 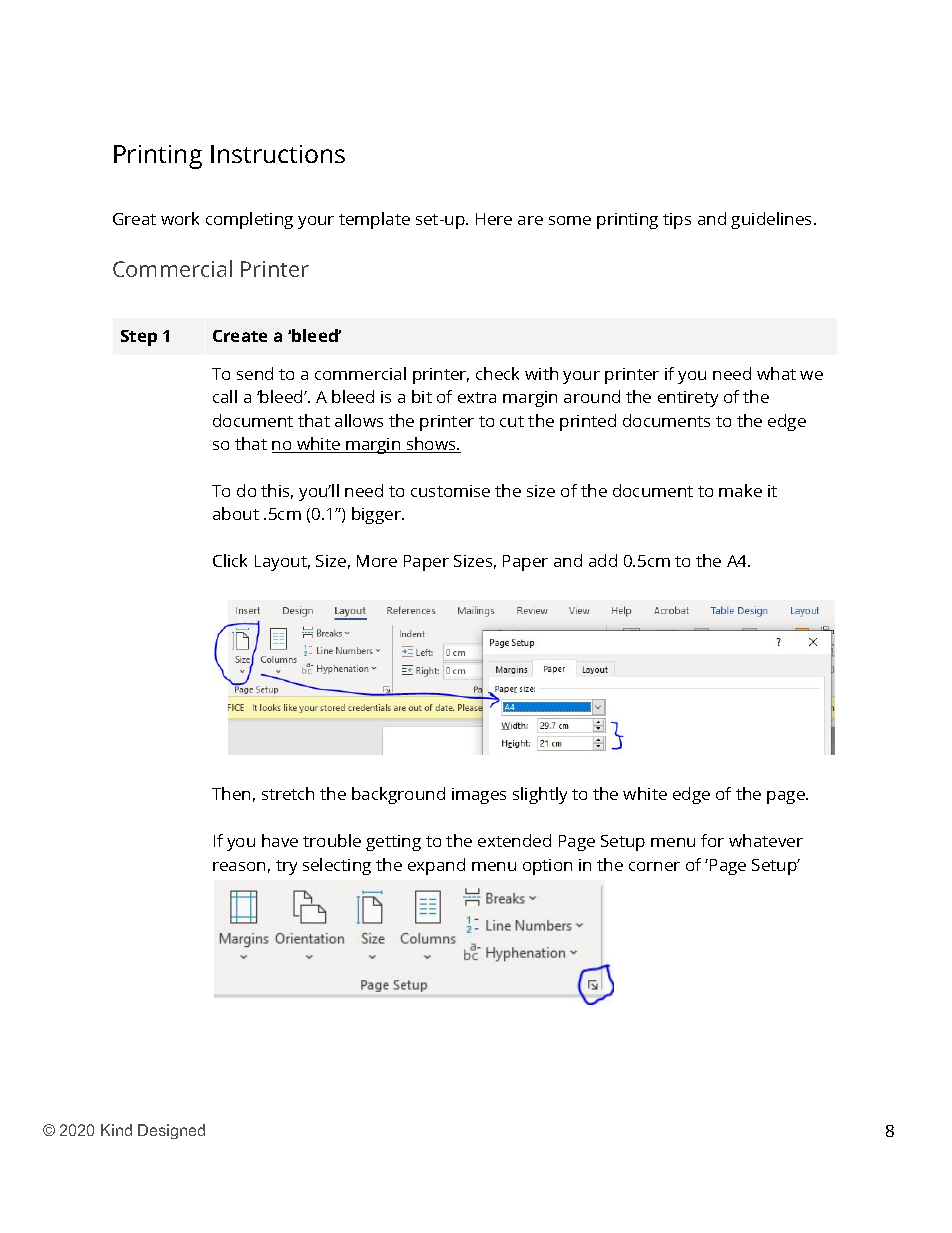 I want to click on tips, so click(x=677, y=221).
